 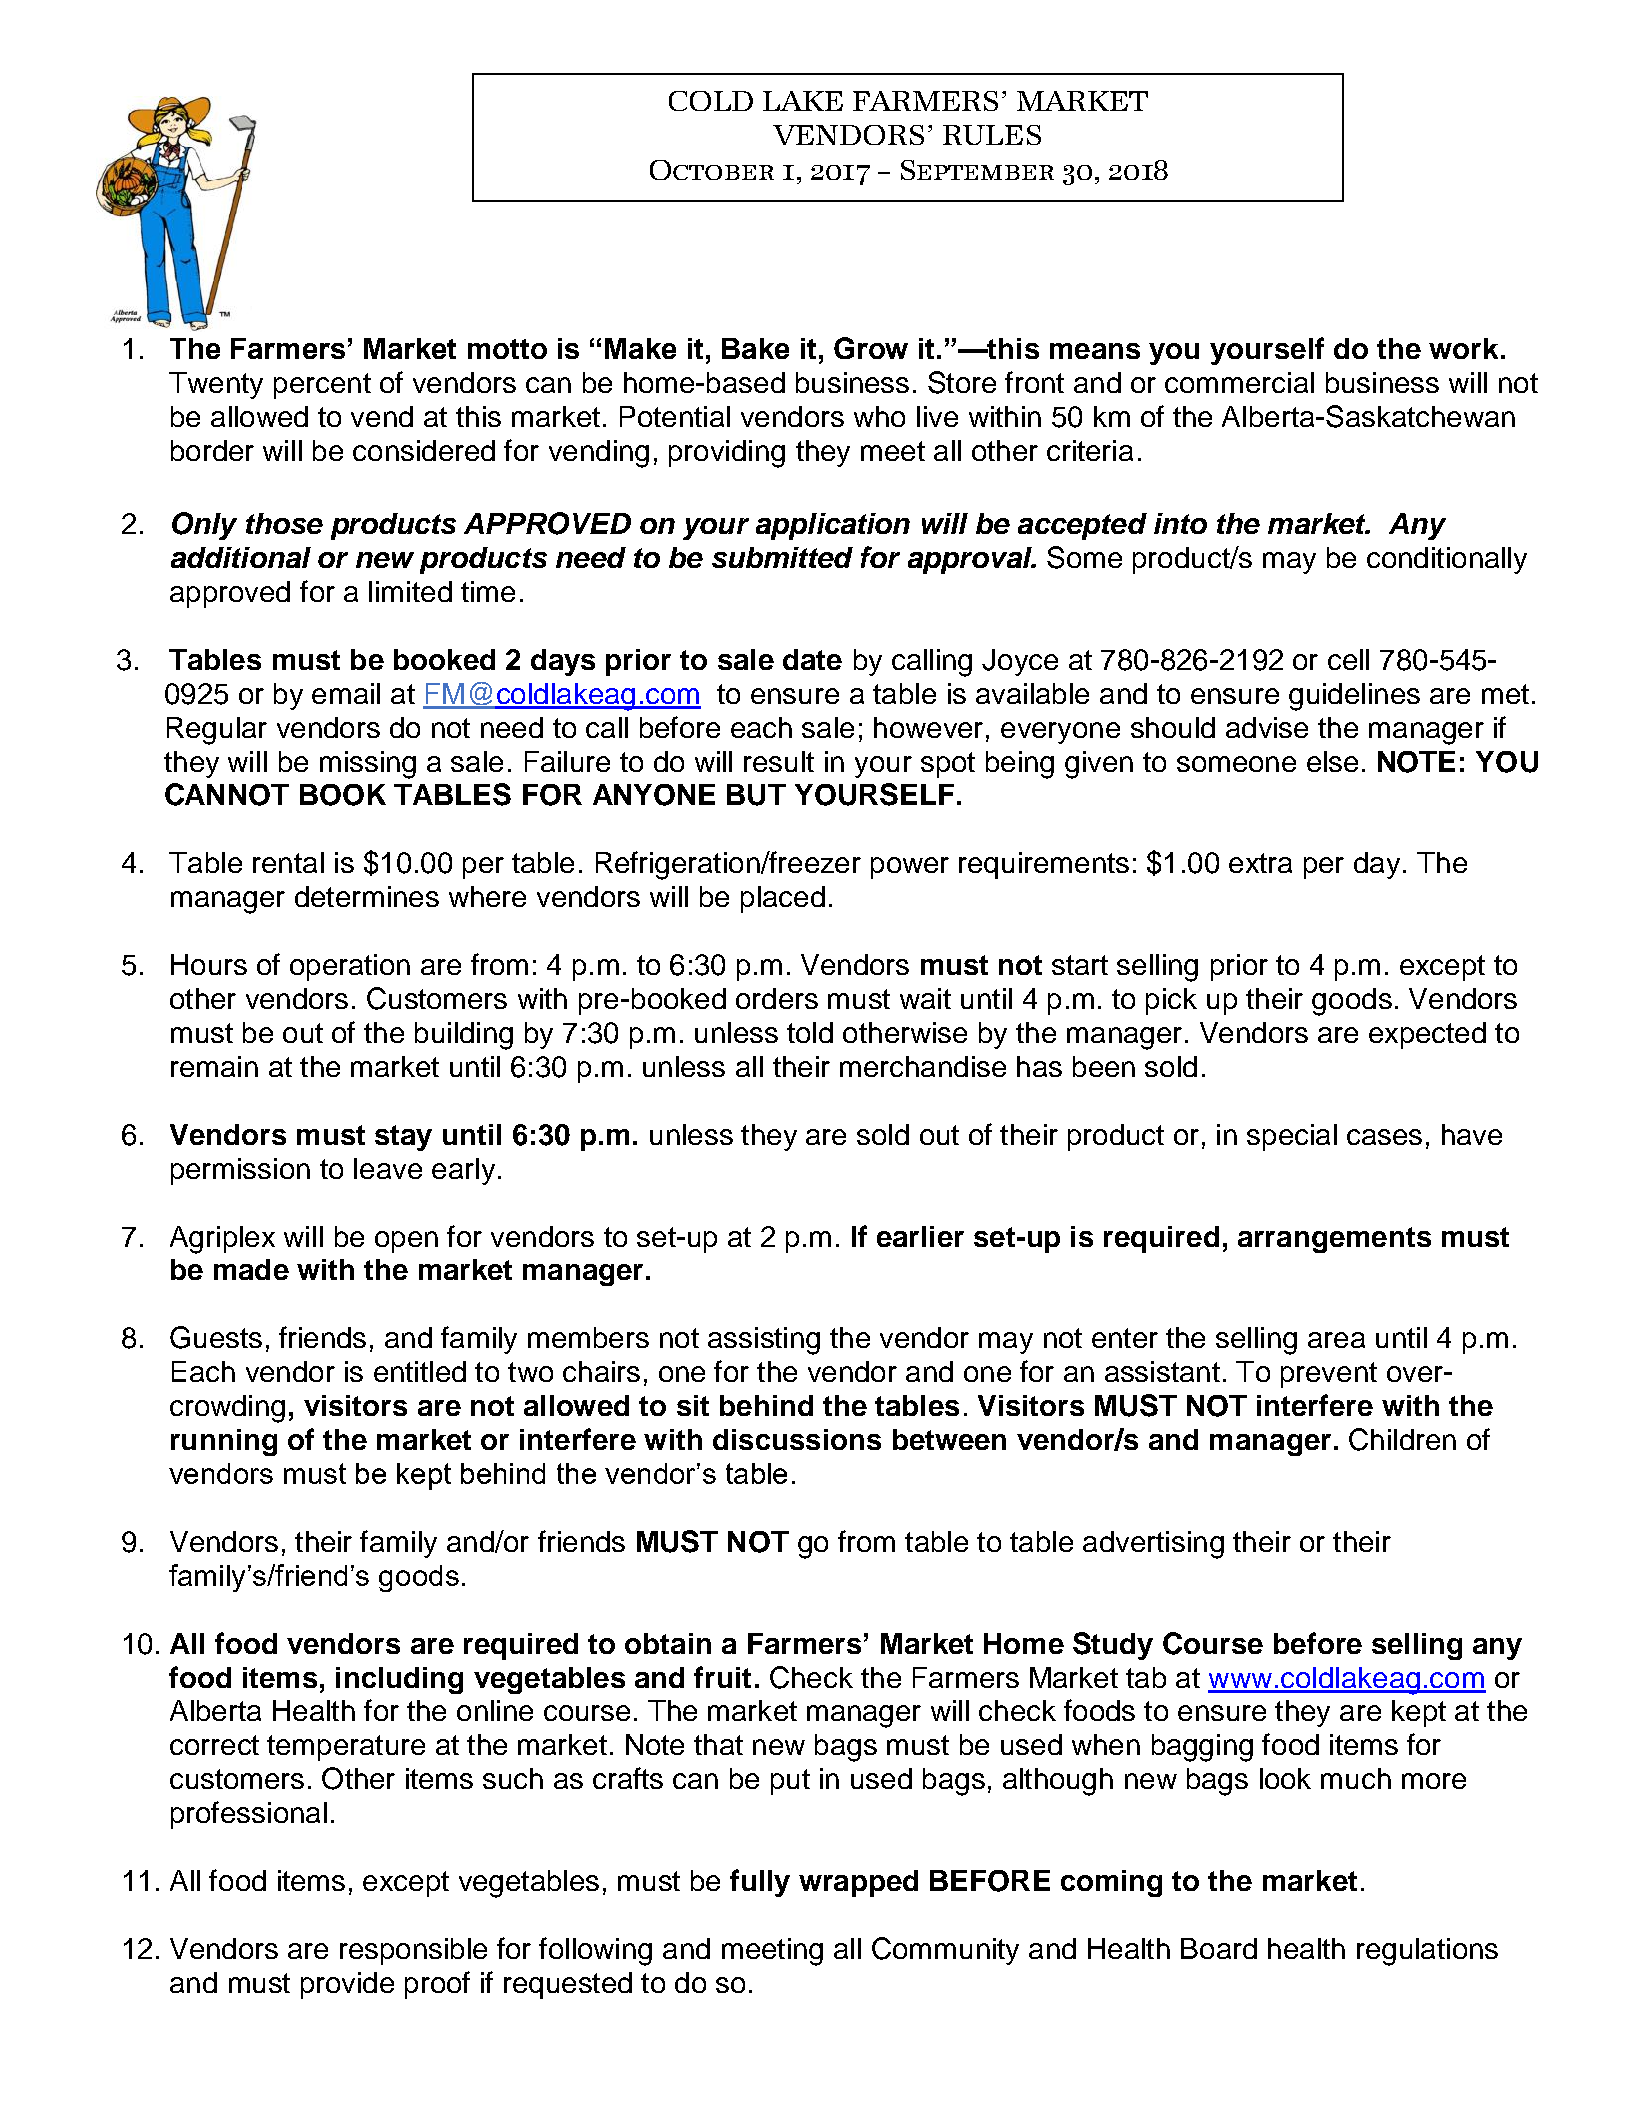 I want to click on motto, so click(x=507, y=349).
